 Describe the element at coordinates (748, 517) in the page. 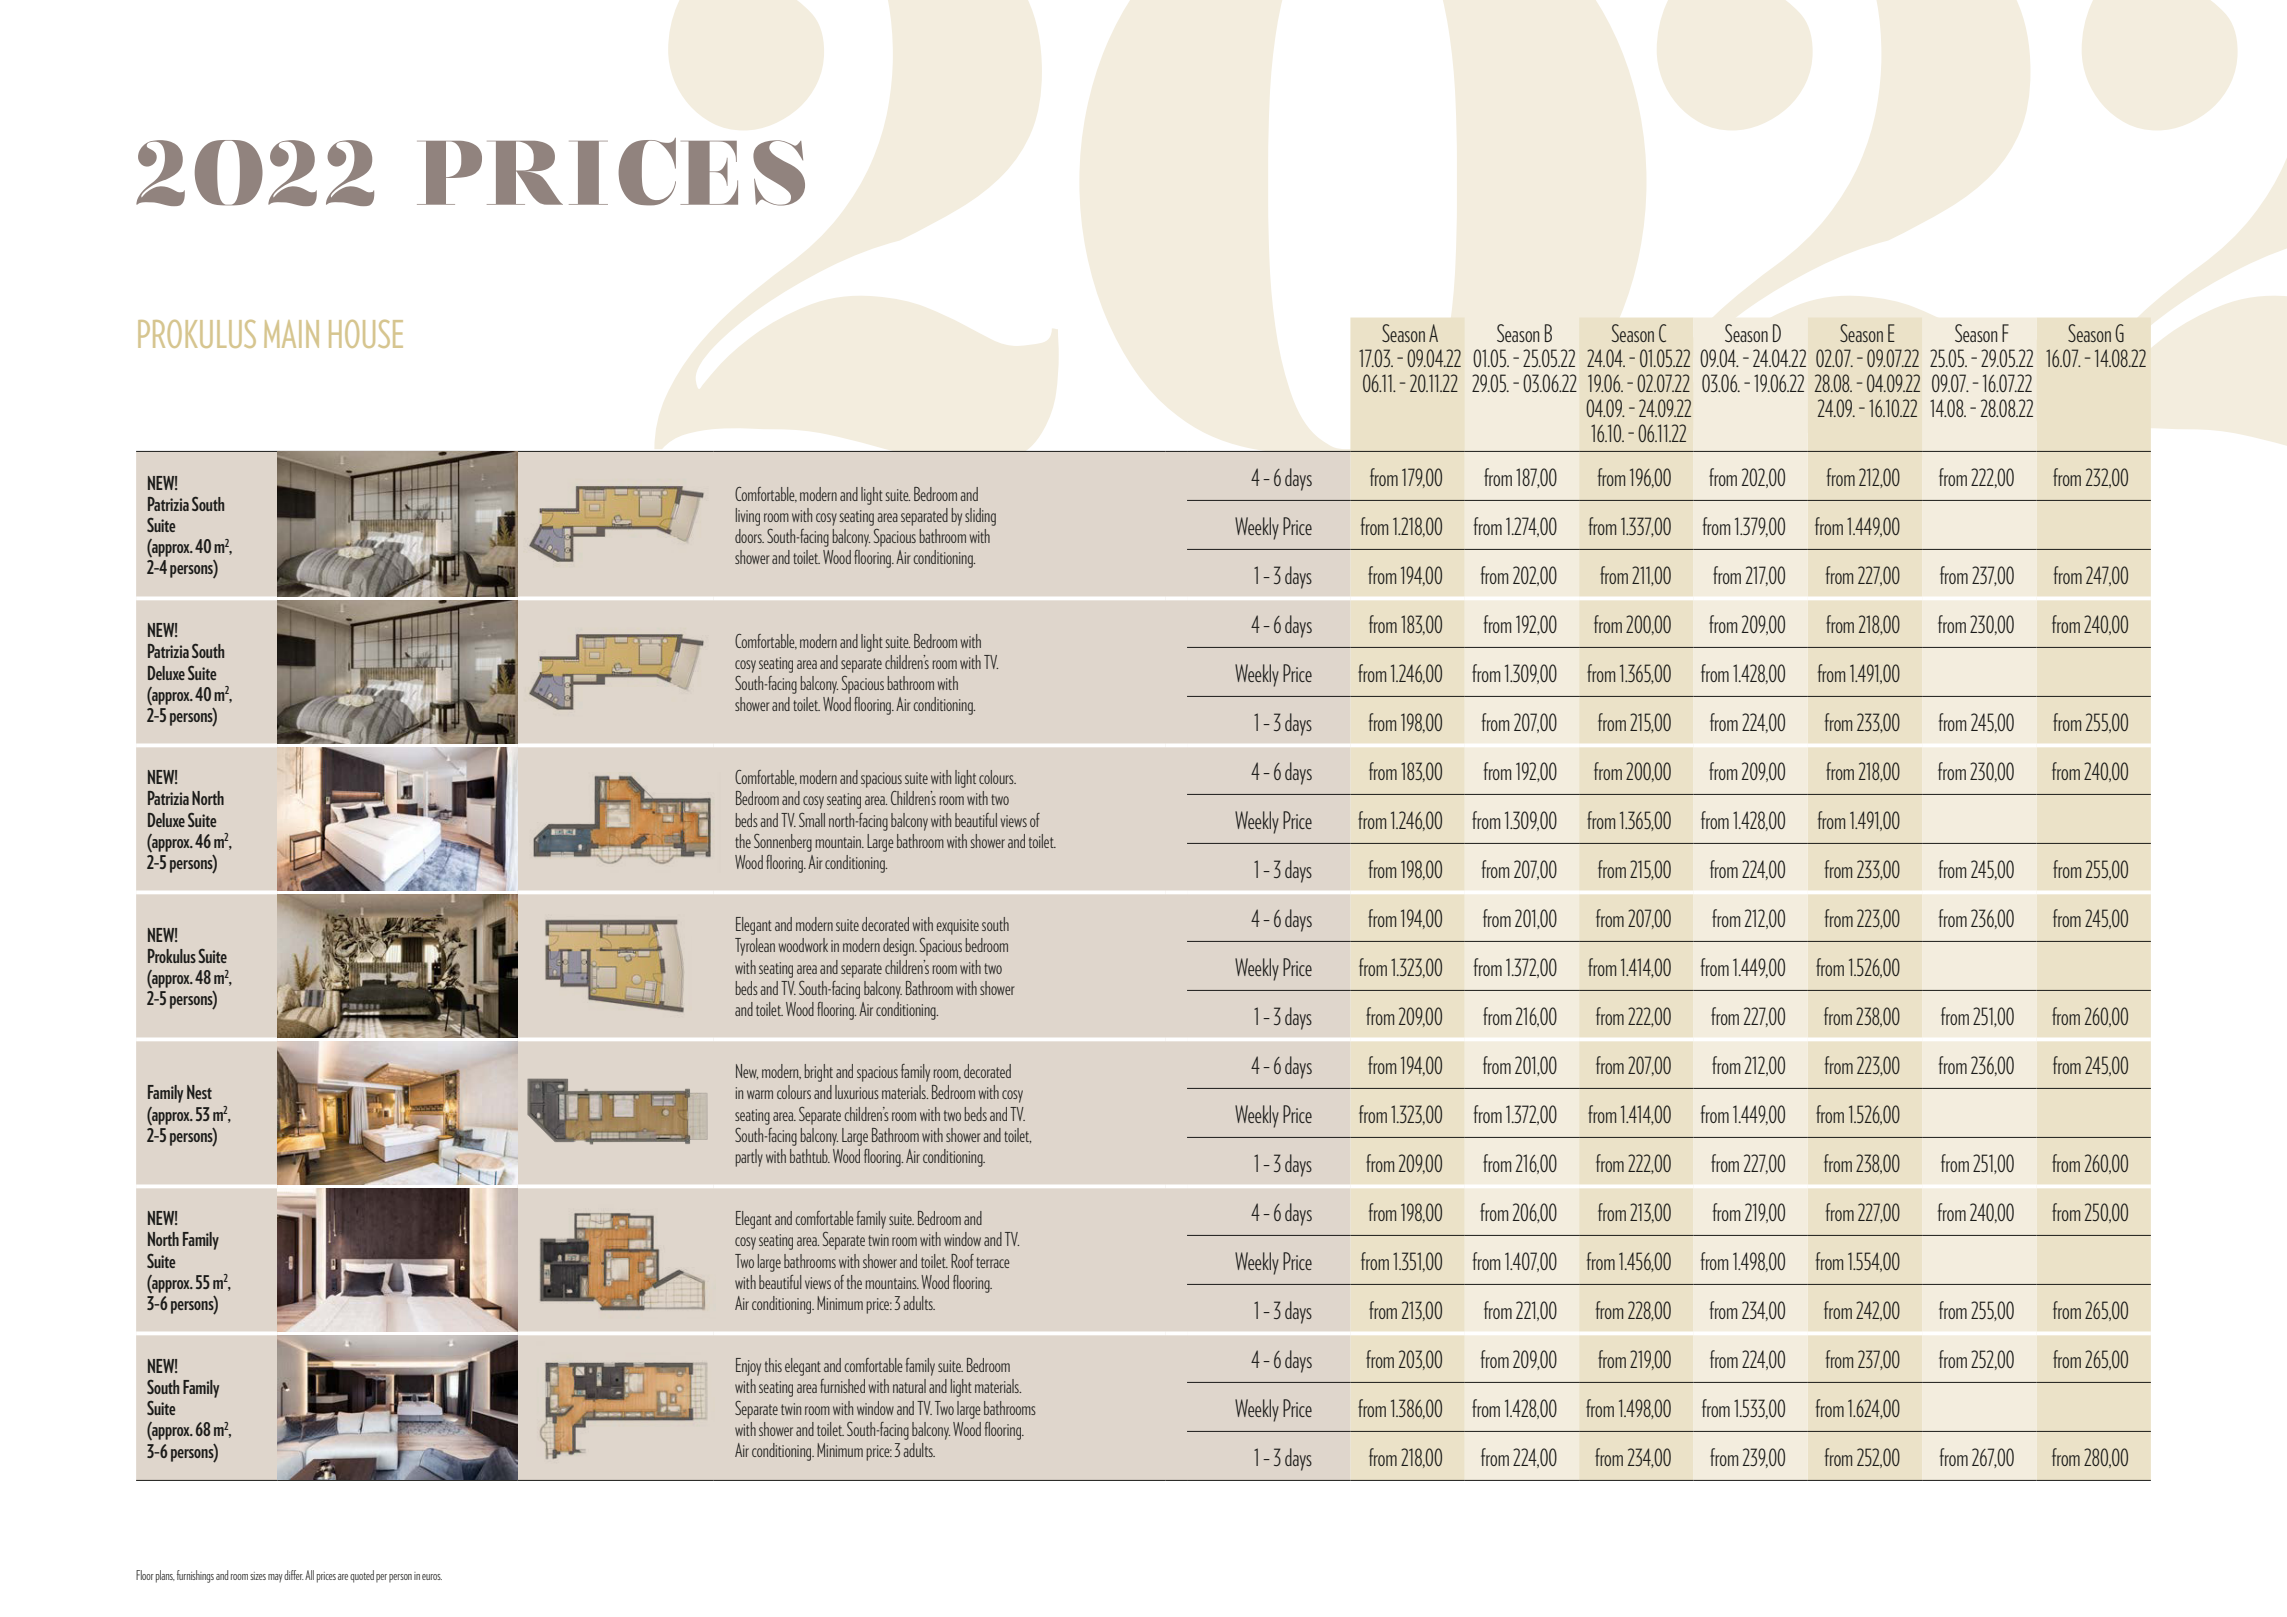

I see `living` at that location.
